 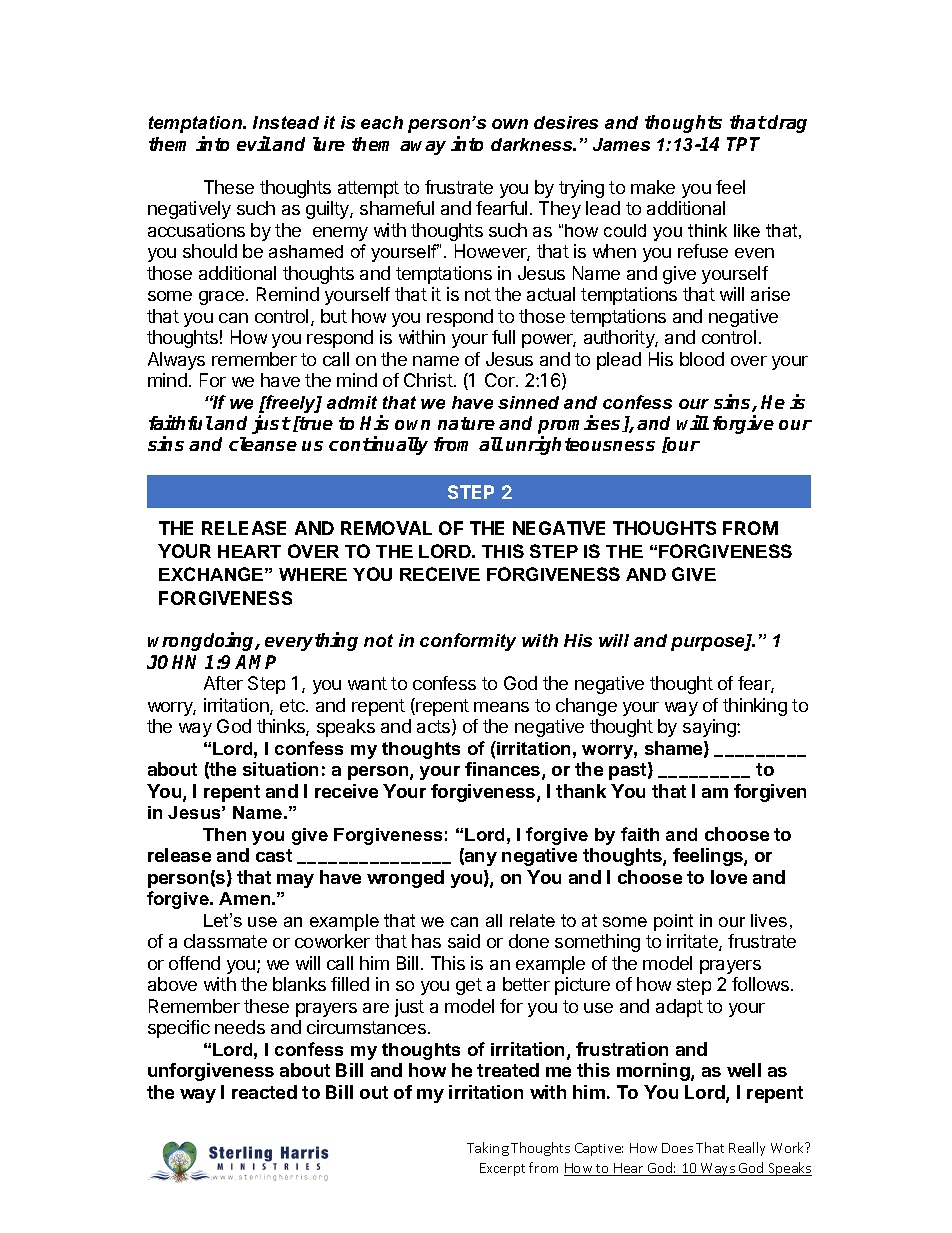 What do you see at coordinates (710, 728) in the page?
I see `saying` at bounding box center [710, 728].
